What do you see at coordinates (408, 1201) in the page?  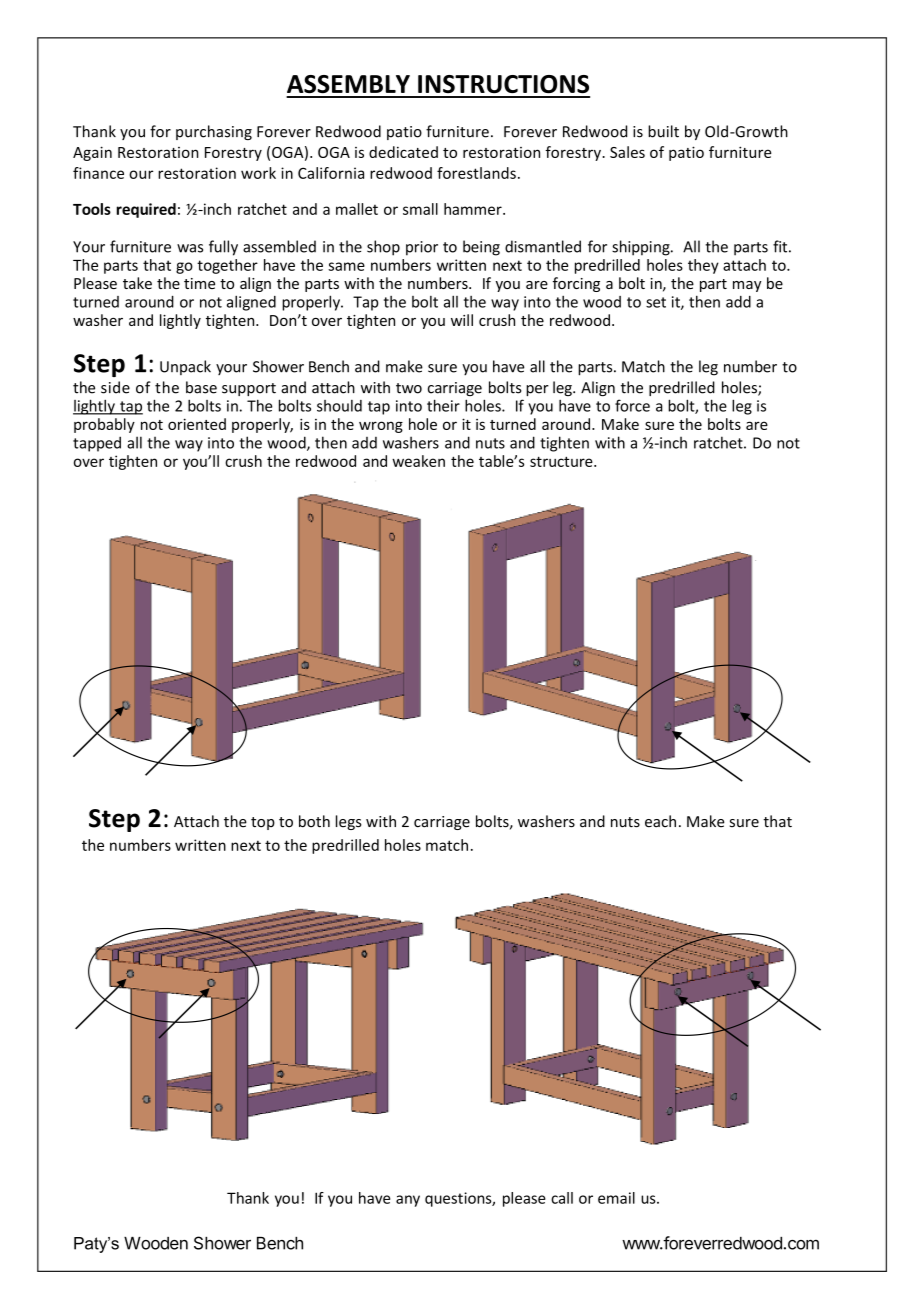 I see `any` at bounding box center [408, 1201].
